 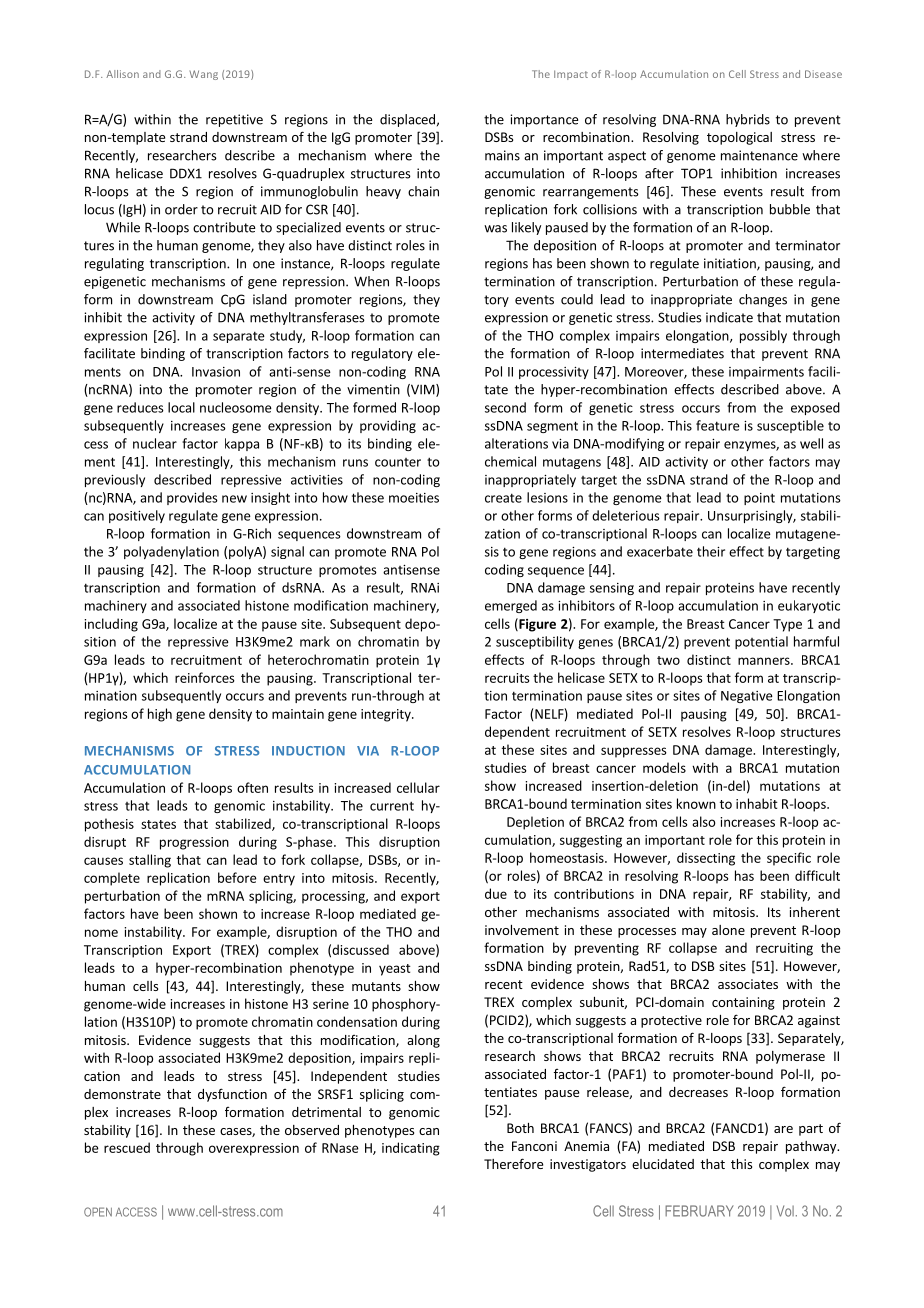 I want to click on FEBRUARY, so click(x=699, y=1211).
